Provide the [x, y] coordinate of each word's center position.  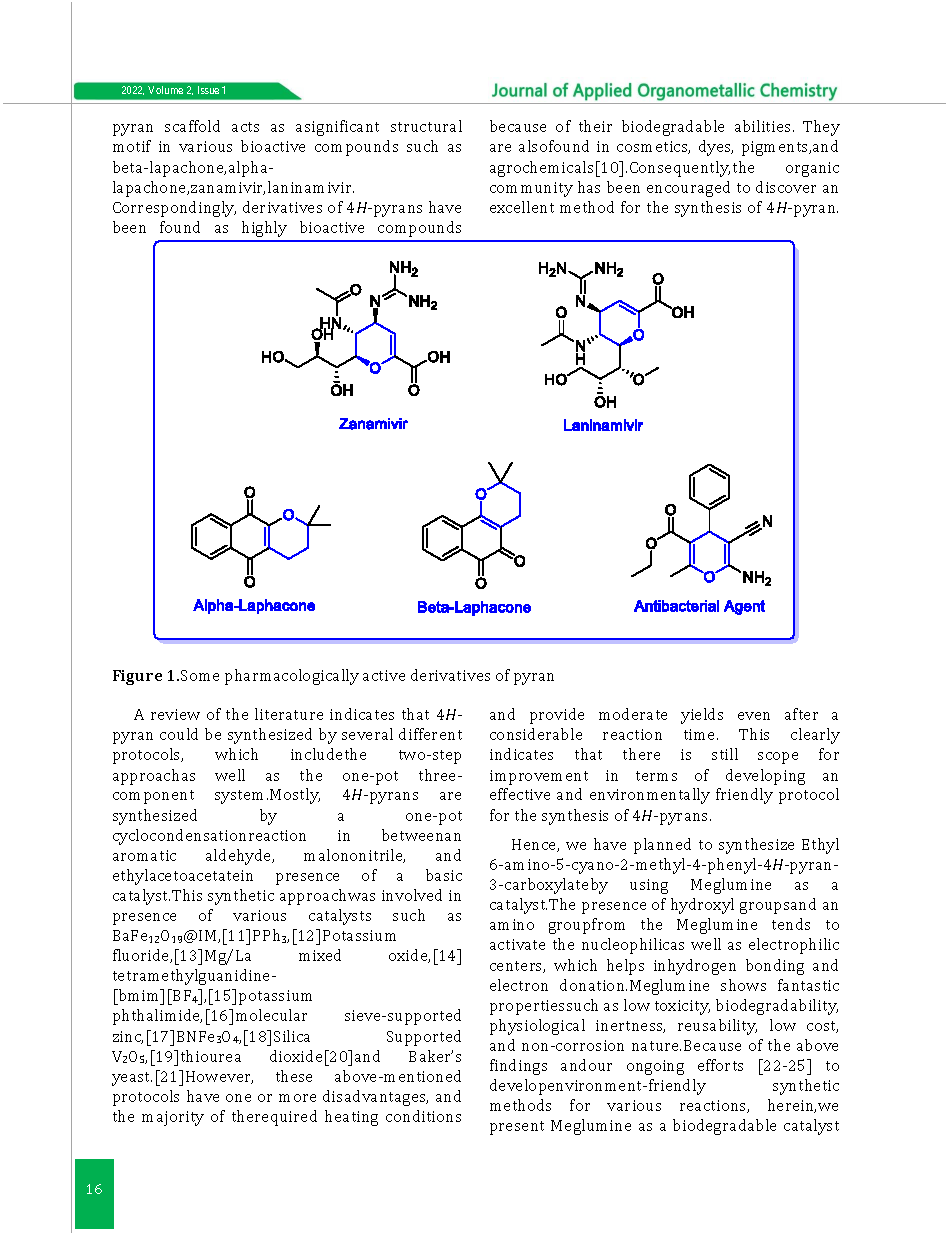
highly [264, 229]
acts [245, 127]
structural [426, 126]
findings [518, 1067]
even [754, 716]
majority [173, 1118]
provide [557, 716]
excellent [522, 207]
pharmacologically [292, 677]
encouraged [688, 189]
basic [444, 875]
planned [662, 846]
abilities [764, 126]
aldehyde [240, 857]
